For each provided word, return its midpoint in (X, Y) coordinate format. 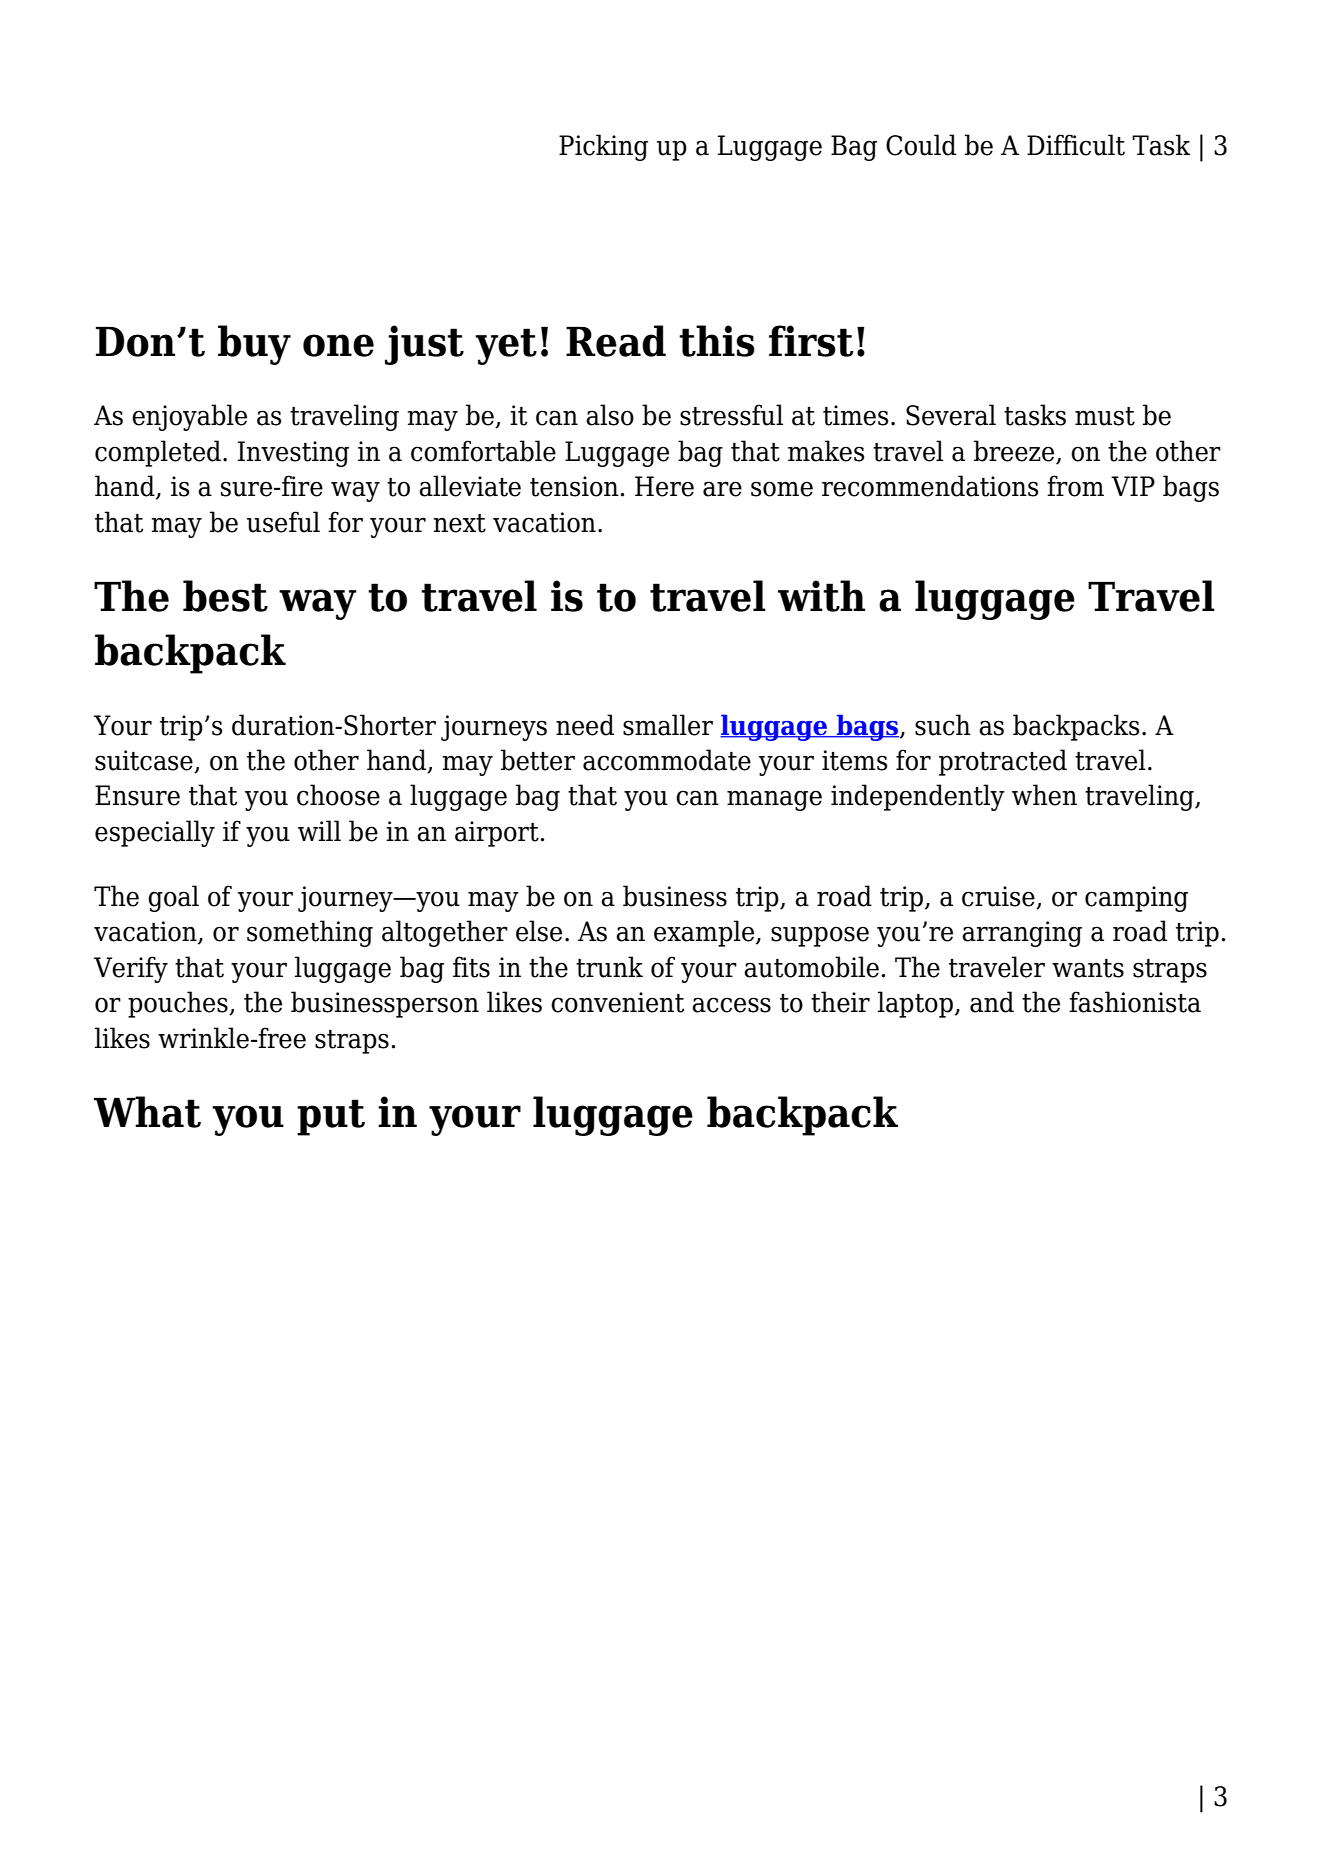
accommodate (667, 760)
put (331, 1117)
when (1044, 795)
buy (254, 345)
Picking (603, 147)
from (1075, 486)
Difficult (1076, 145)
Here (664, 486)
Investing (293, 454)
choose (338, 795)
